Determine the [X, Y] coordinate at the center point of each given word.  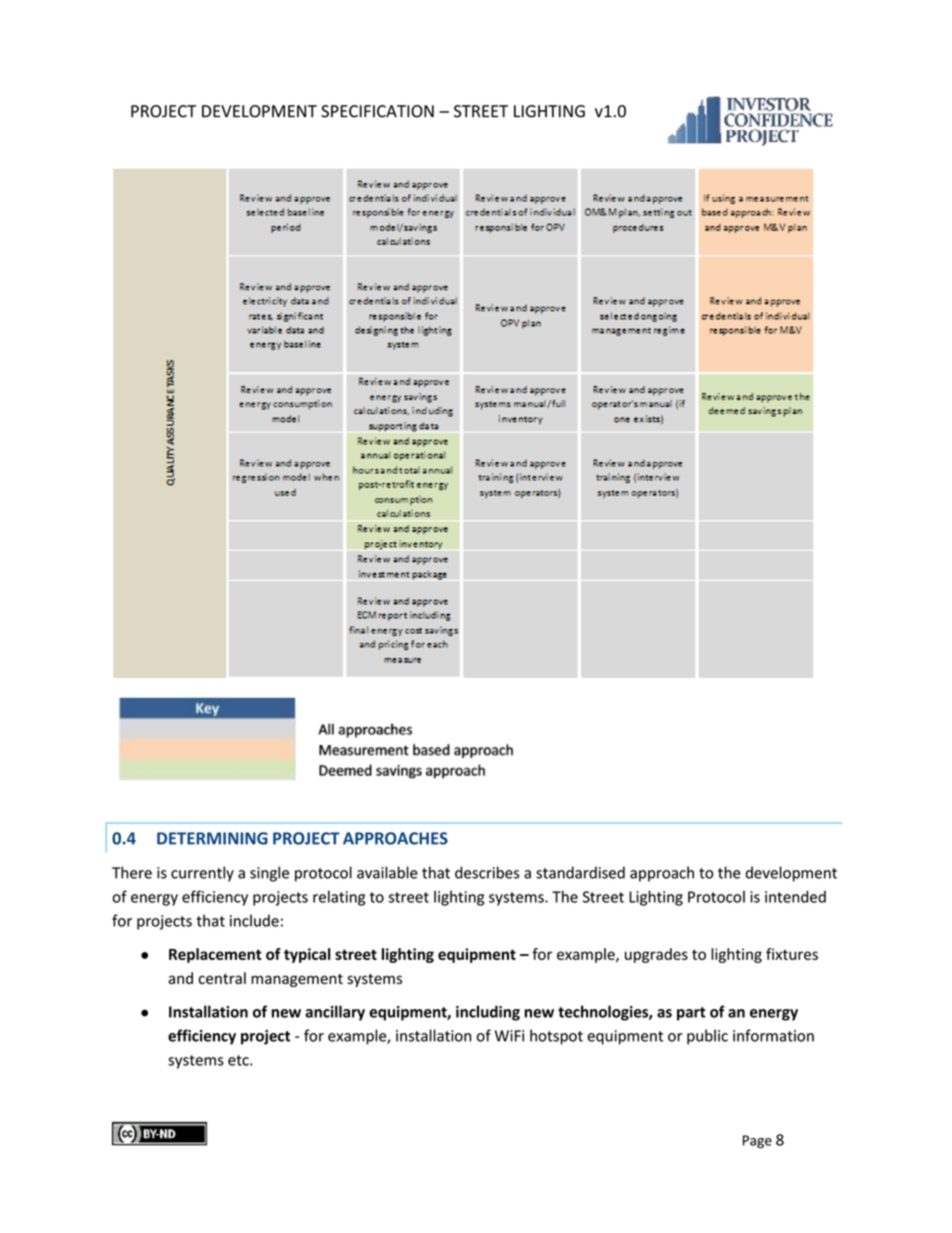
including [488, 1013]
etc [239, 1060]
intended [795, 896]
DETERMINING [212, 838]
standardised [580, 872]
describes [487, 872]
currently [202, 874]
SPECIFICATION [377, 111]
